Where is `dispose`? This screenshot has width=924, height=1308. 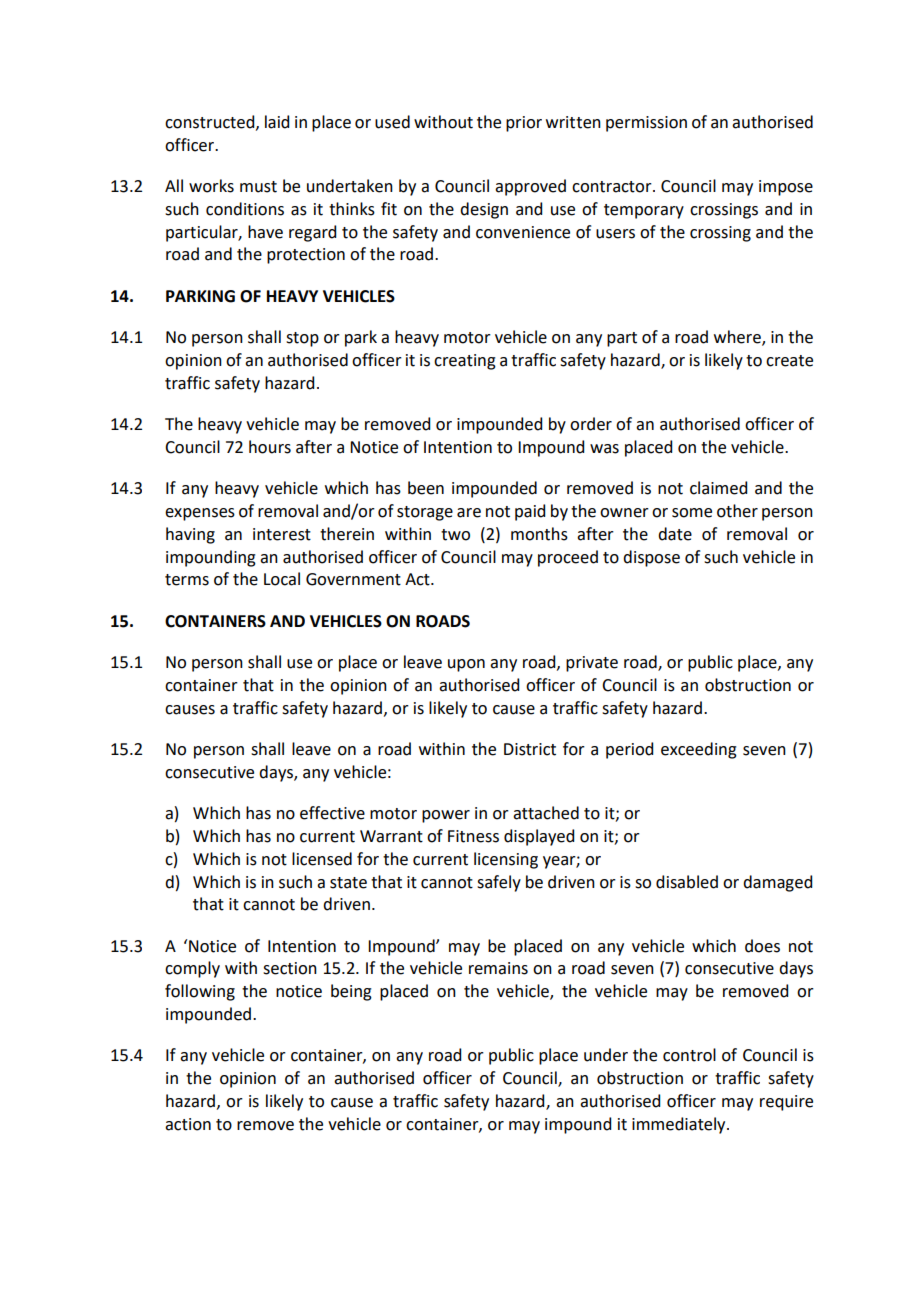 dispose is located at coordinates (651, 558).
